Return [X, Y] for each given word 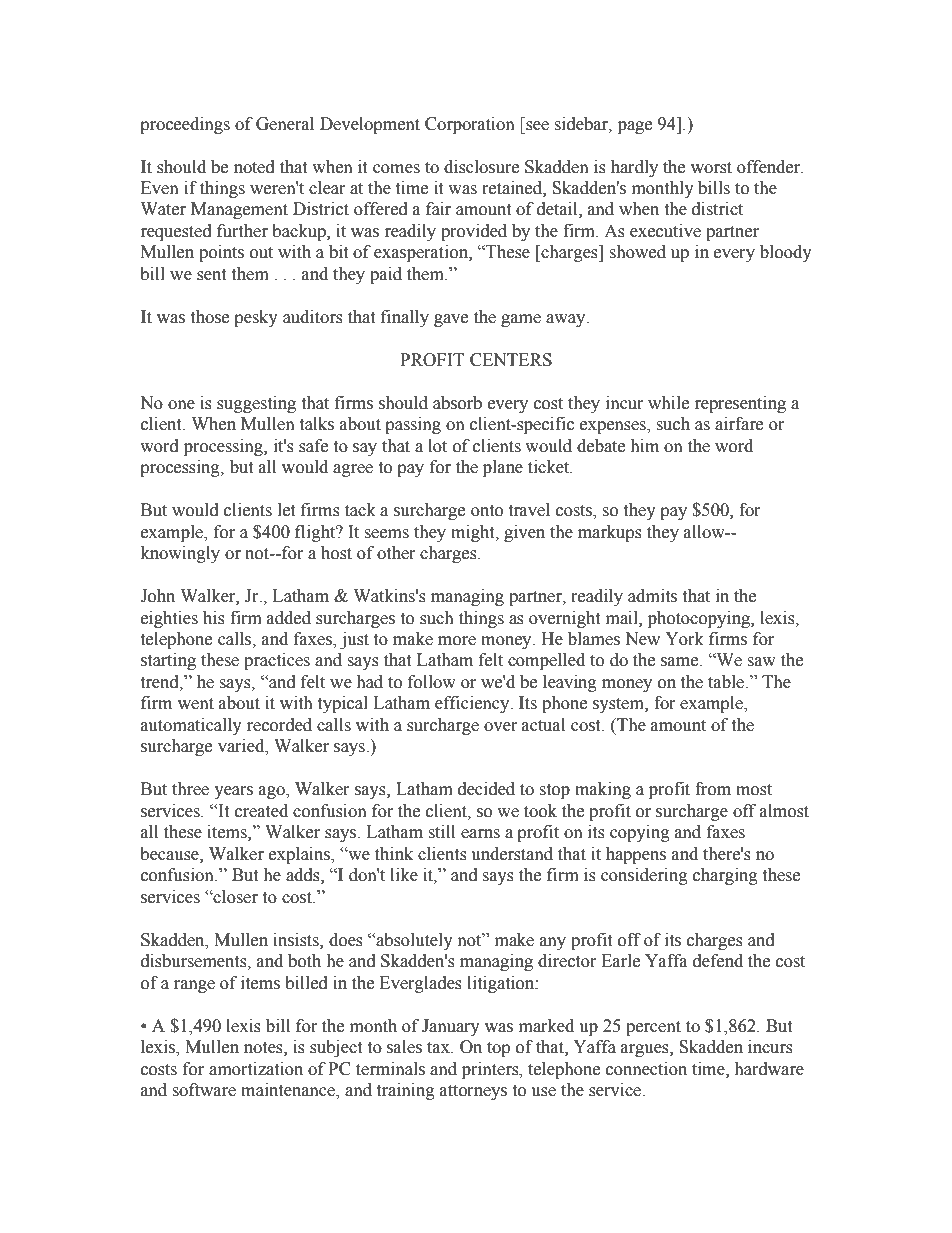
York [684, 639]
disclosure [481, 167]
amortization [256, 1069]
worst [711, 168]
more [457, 641]
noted [254, 167]
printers [491, 1070]
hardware [769, 1069]
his [214, 618]
